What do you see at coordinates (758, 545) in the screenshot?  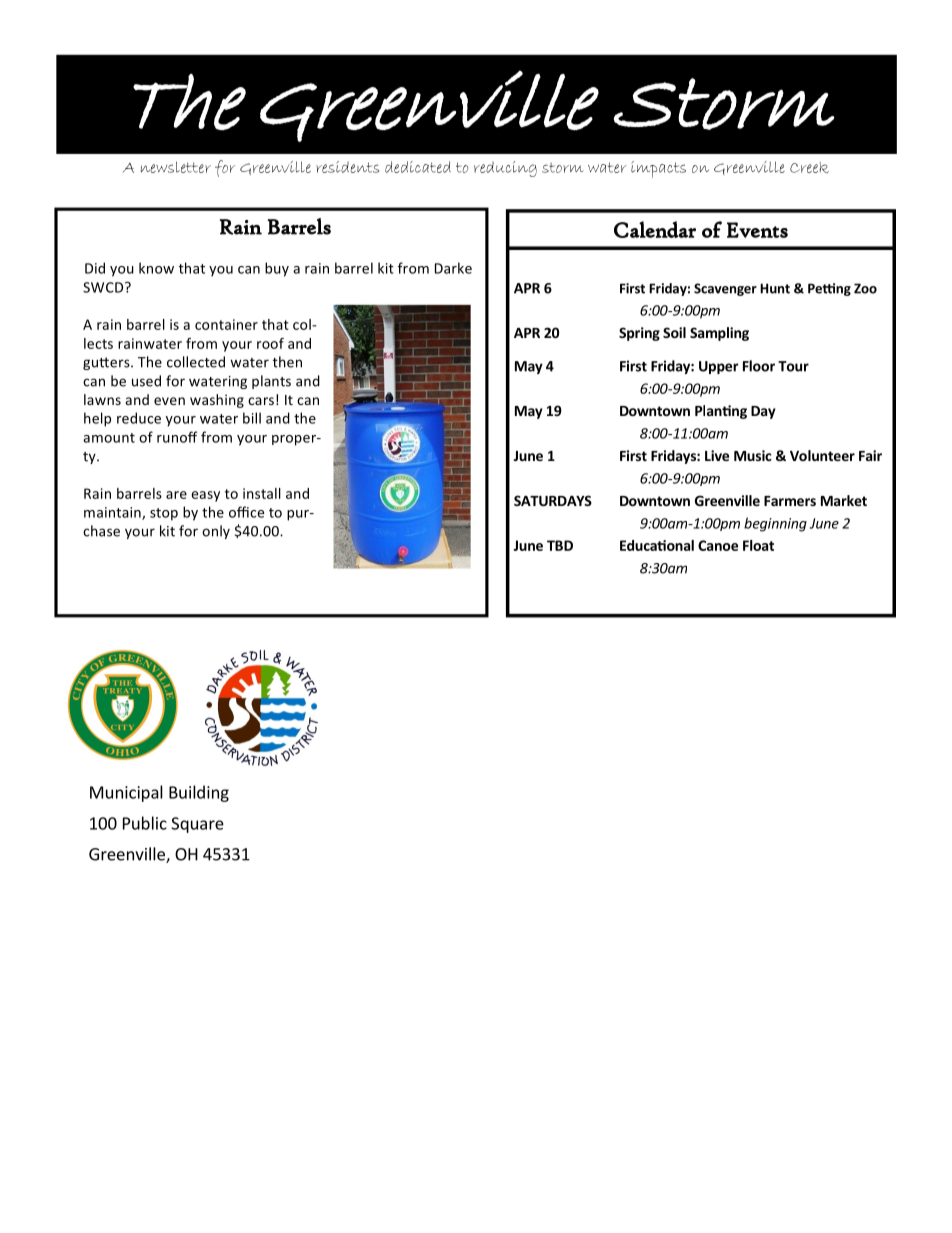 I see `Float` at bounding box center [758, 545].
